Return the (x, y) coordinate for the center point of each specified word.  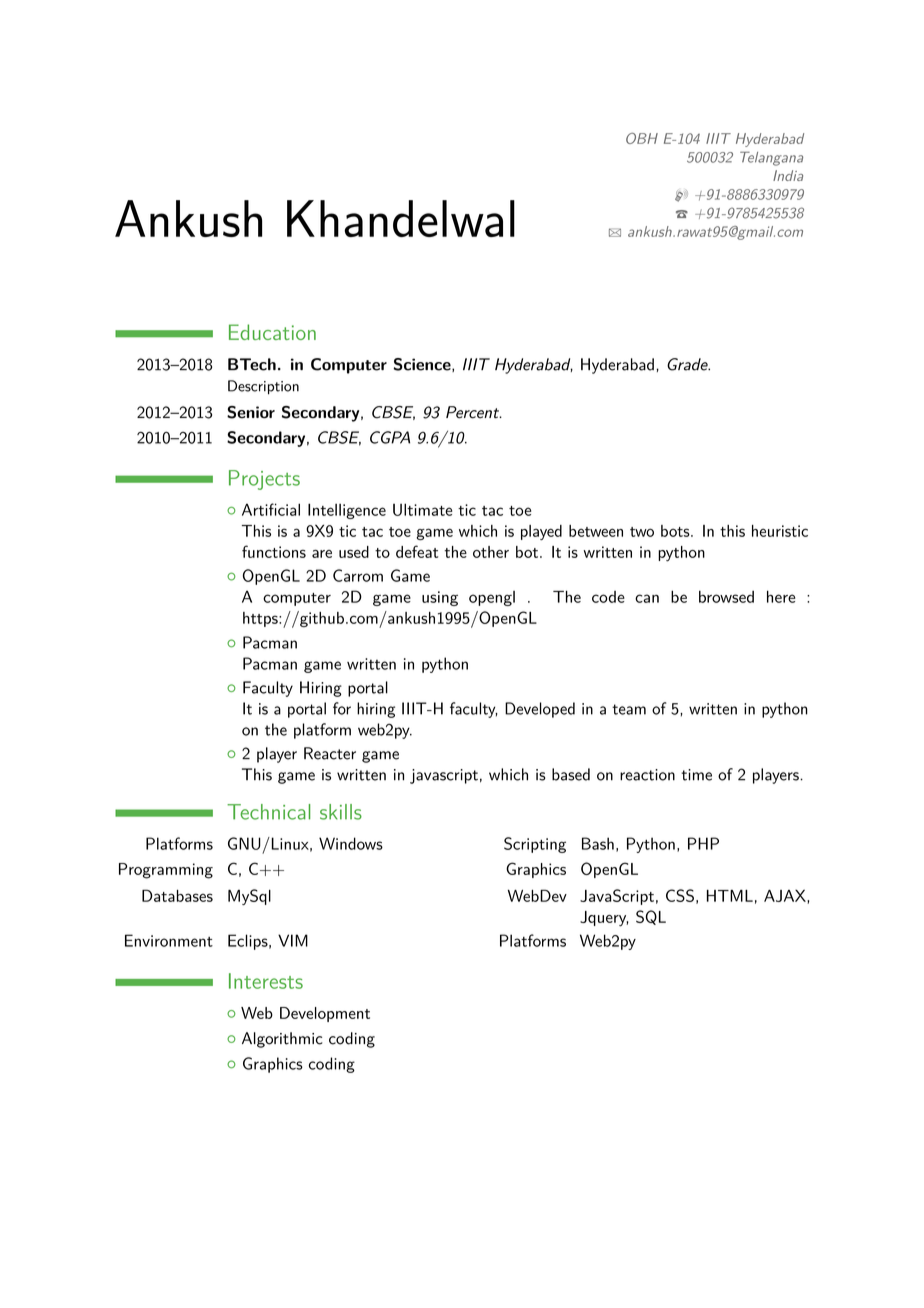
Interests (266, 981)
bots (675, 531)
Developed (540, 710)
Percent (473, 412)
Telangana (771, 158)
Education (272, 332)
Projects (264, 480)
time (696, 775)
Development (325, 1014)
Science (423, 365)
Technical (268, 812)
